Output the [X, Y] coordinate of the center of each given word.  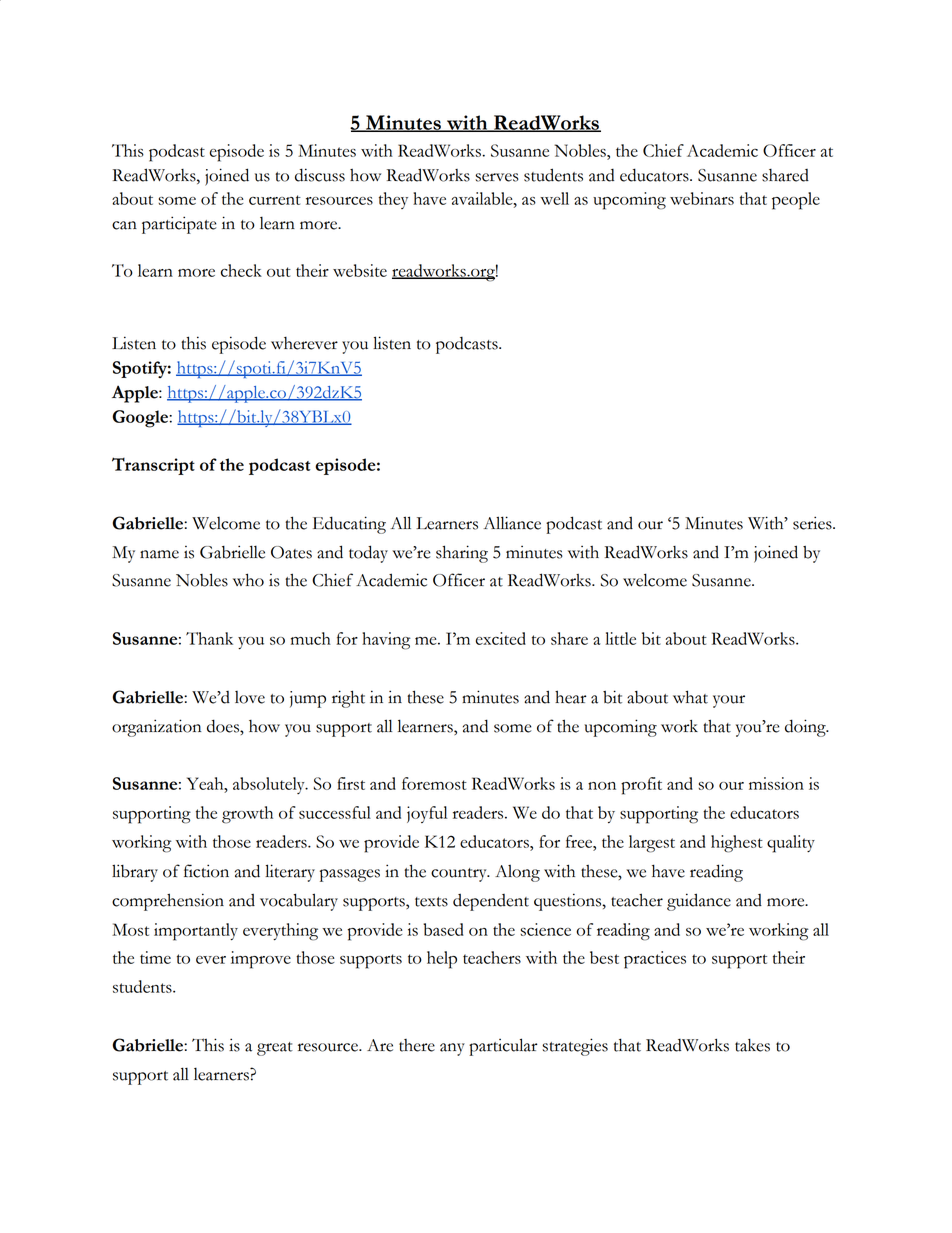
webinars [702, 198]
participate [179, 225]
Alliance [512, 523]
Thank [209, 638]
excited [501, 638]
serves [497, 177]
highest [737, 844]
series [813, 523]
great [275, 1049]
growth [247, 815]
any [452, 1049]
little [620, 638]
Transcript [153, 466]
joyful [427, 814]
